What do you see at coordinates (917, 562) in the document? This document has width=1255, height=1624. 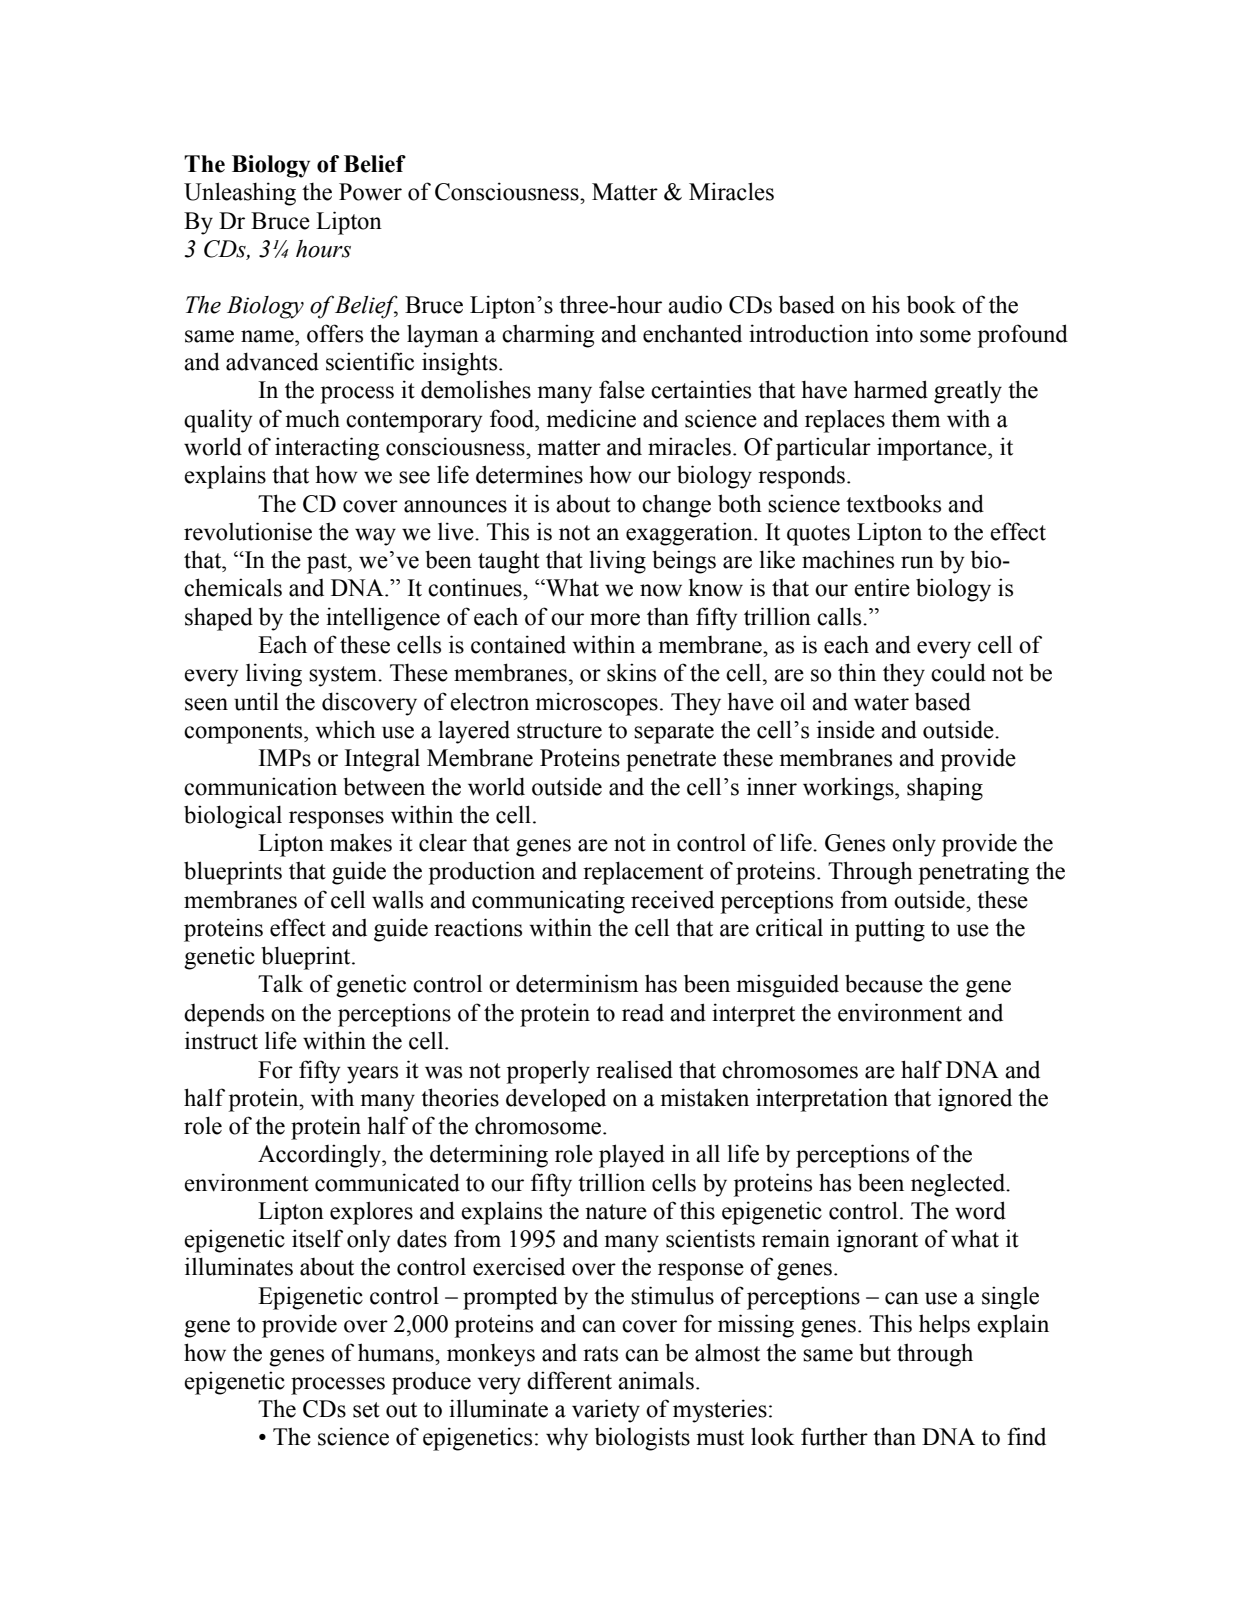 I see `run` at bounding box center [917, 562].
